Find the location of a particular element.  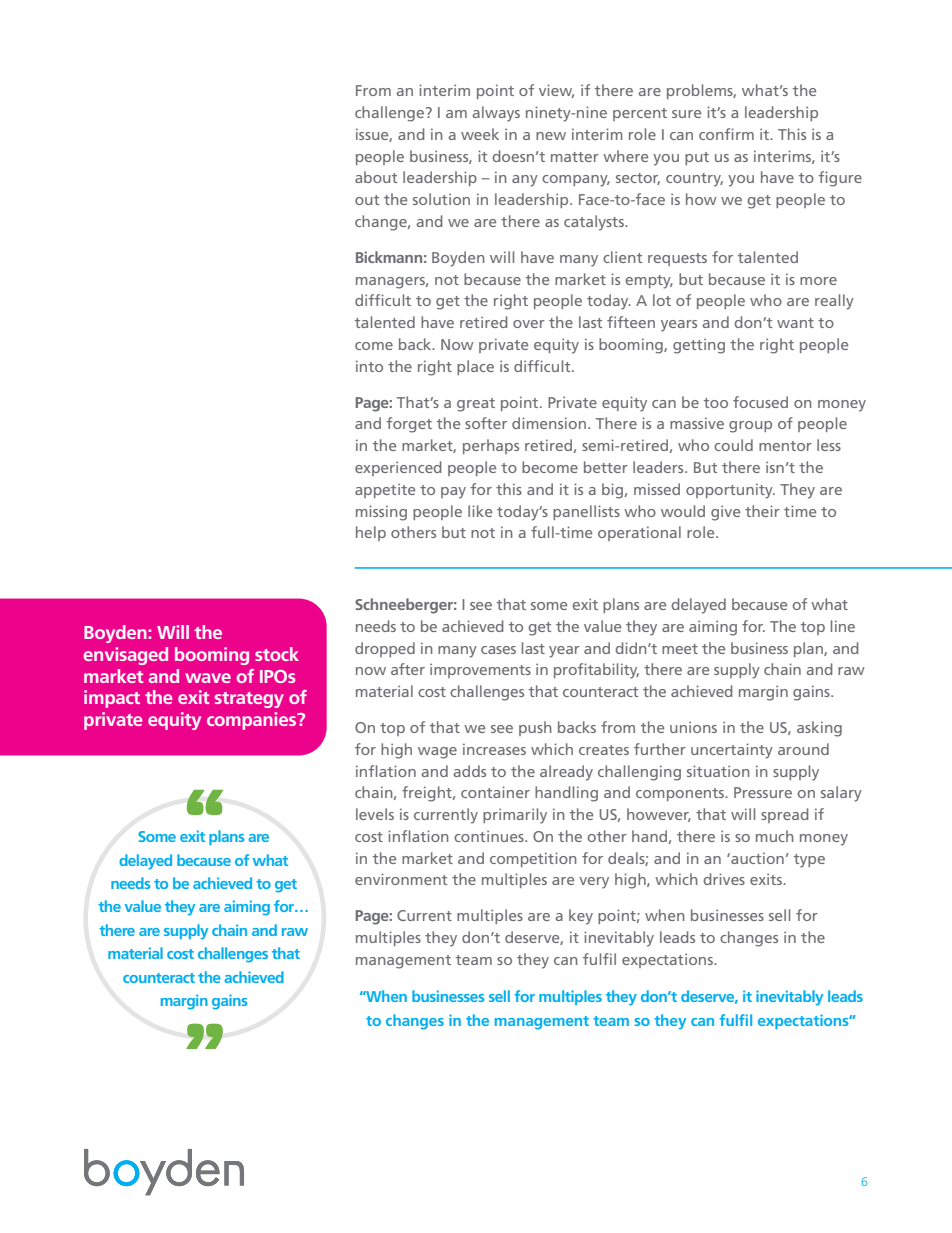

about is located at coordinates (376, 177).
